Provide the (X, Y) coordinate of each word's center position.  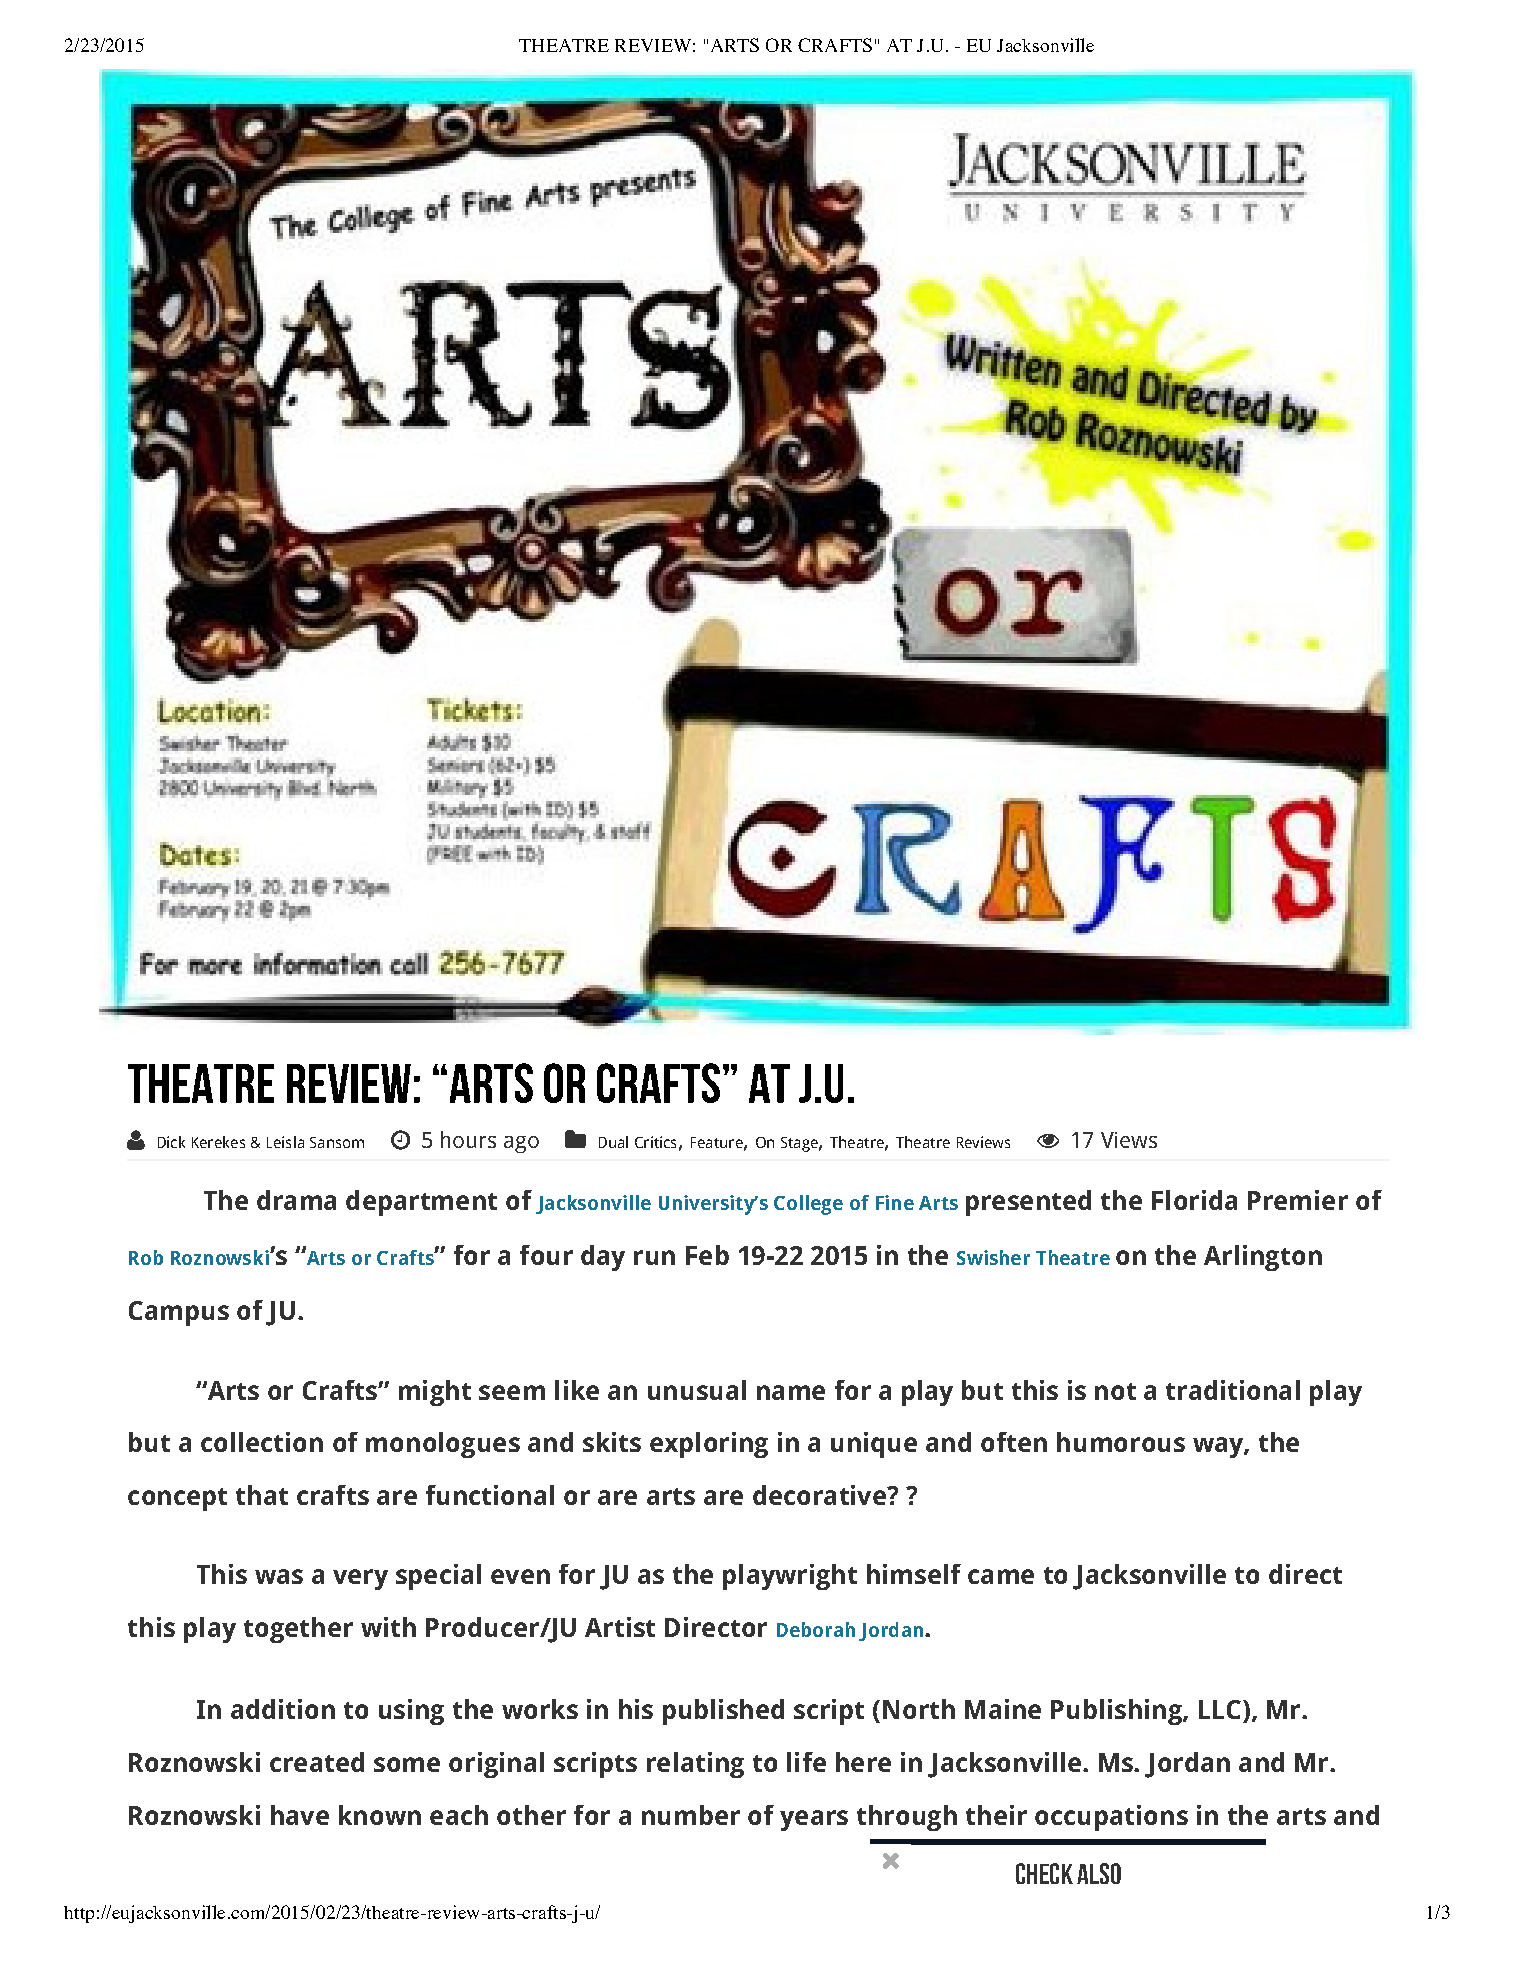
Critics (655, 1142)
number (691, 1815)
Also (1099, 1873)
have (300, 1815)
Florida (1194, 1200)
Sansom (337, 1142)
